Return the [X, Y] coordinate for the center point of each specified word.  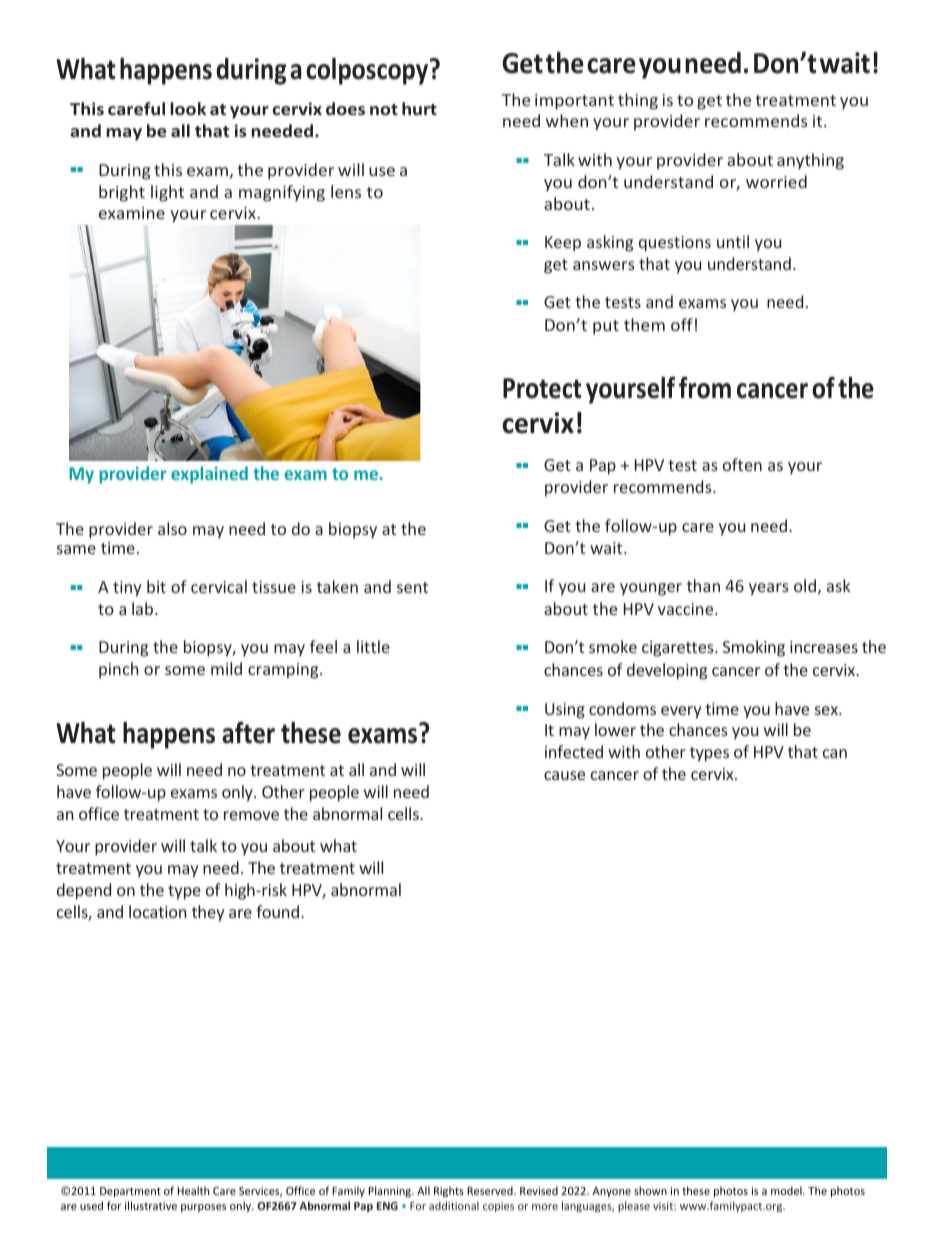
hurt [419, 108]
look [188, 108]
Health [193, 1190]
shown [650, 1190]
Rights [449, 1191]
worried [776, 181]
